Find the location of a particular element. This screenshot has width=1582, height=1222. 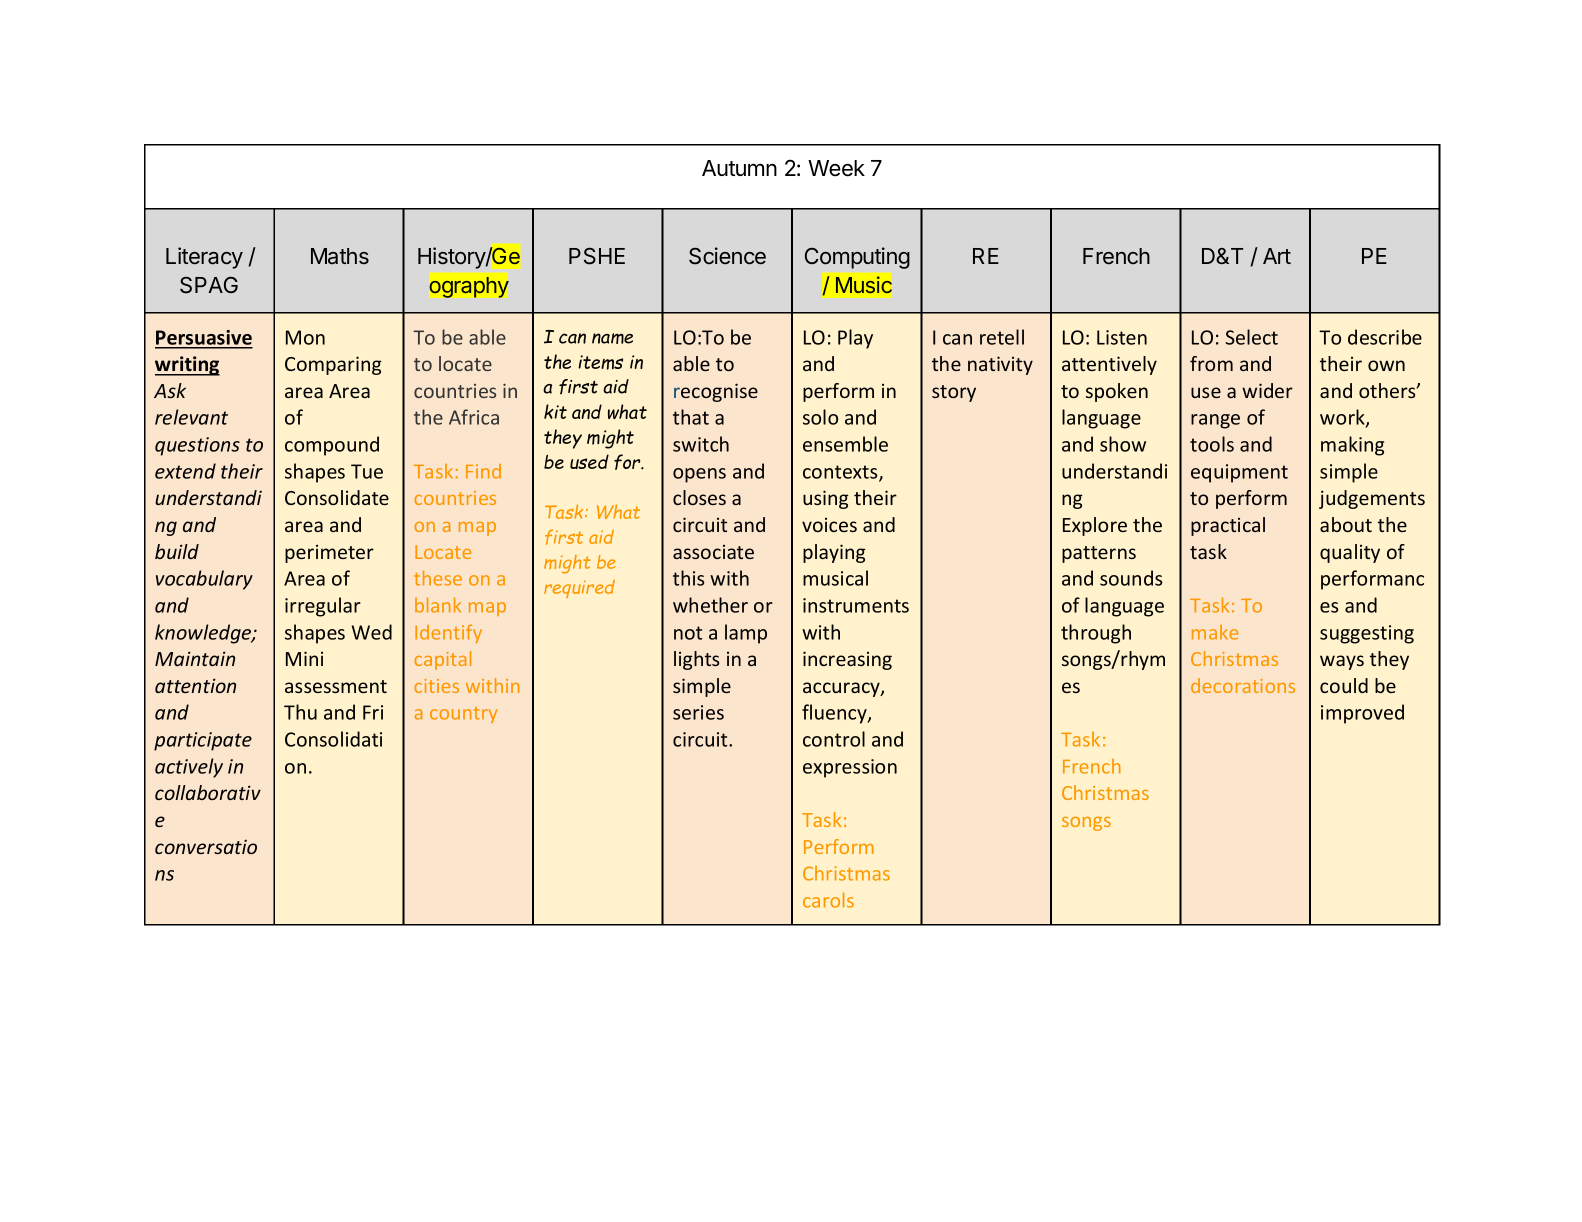

carols is located at coordinates (828, 900).
